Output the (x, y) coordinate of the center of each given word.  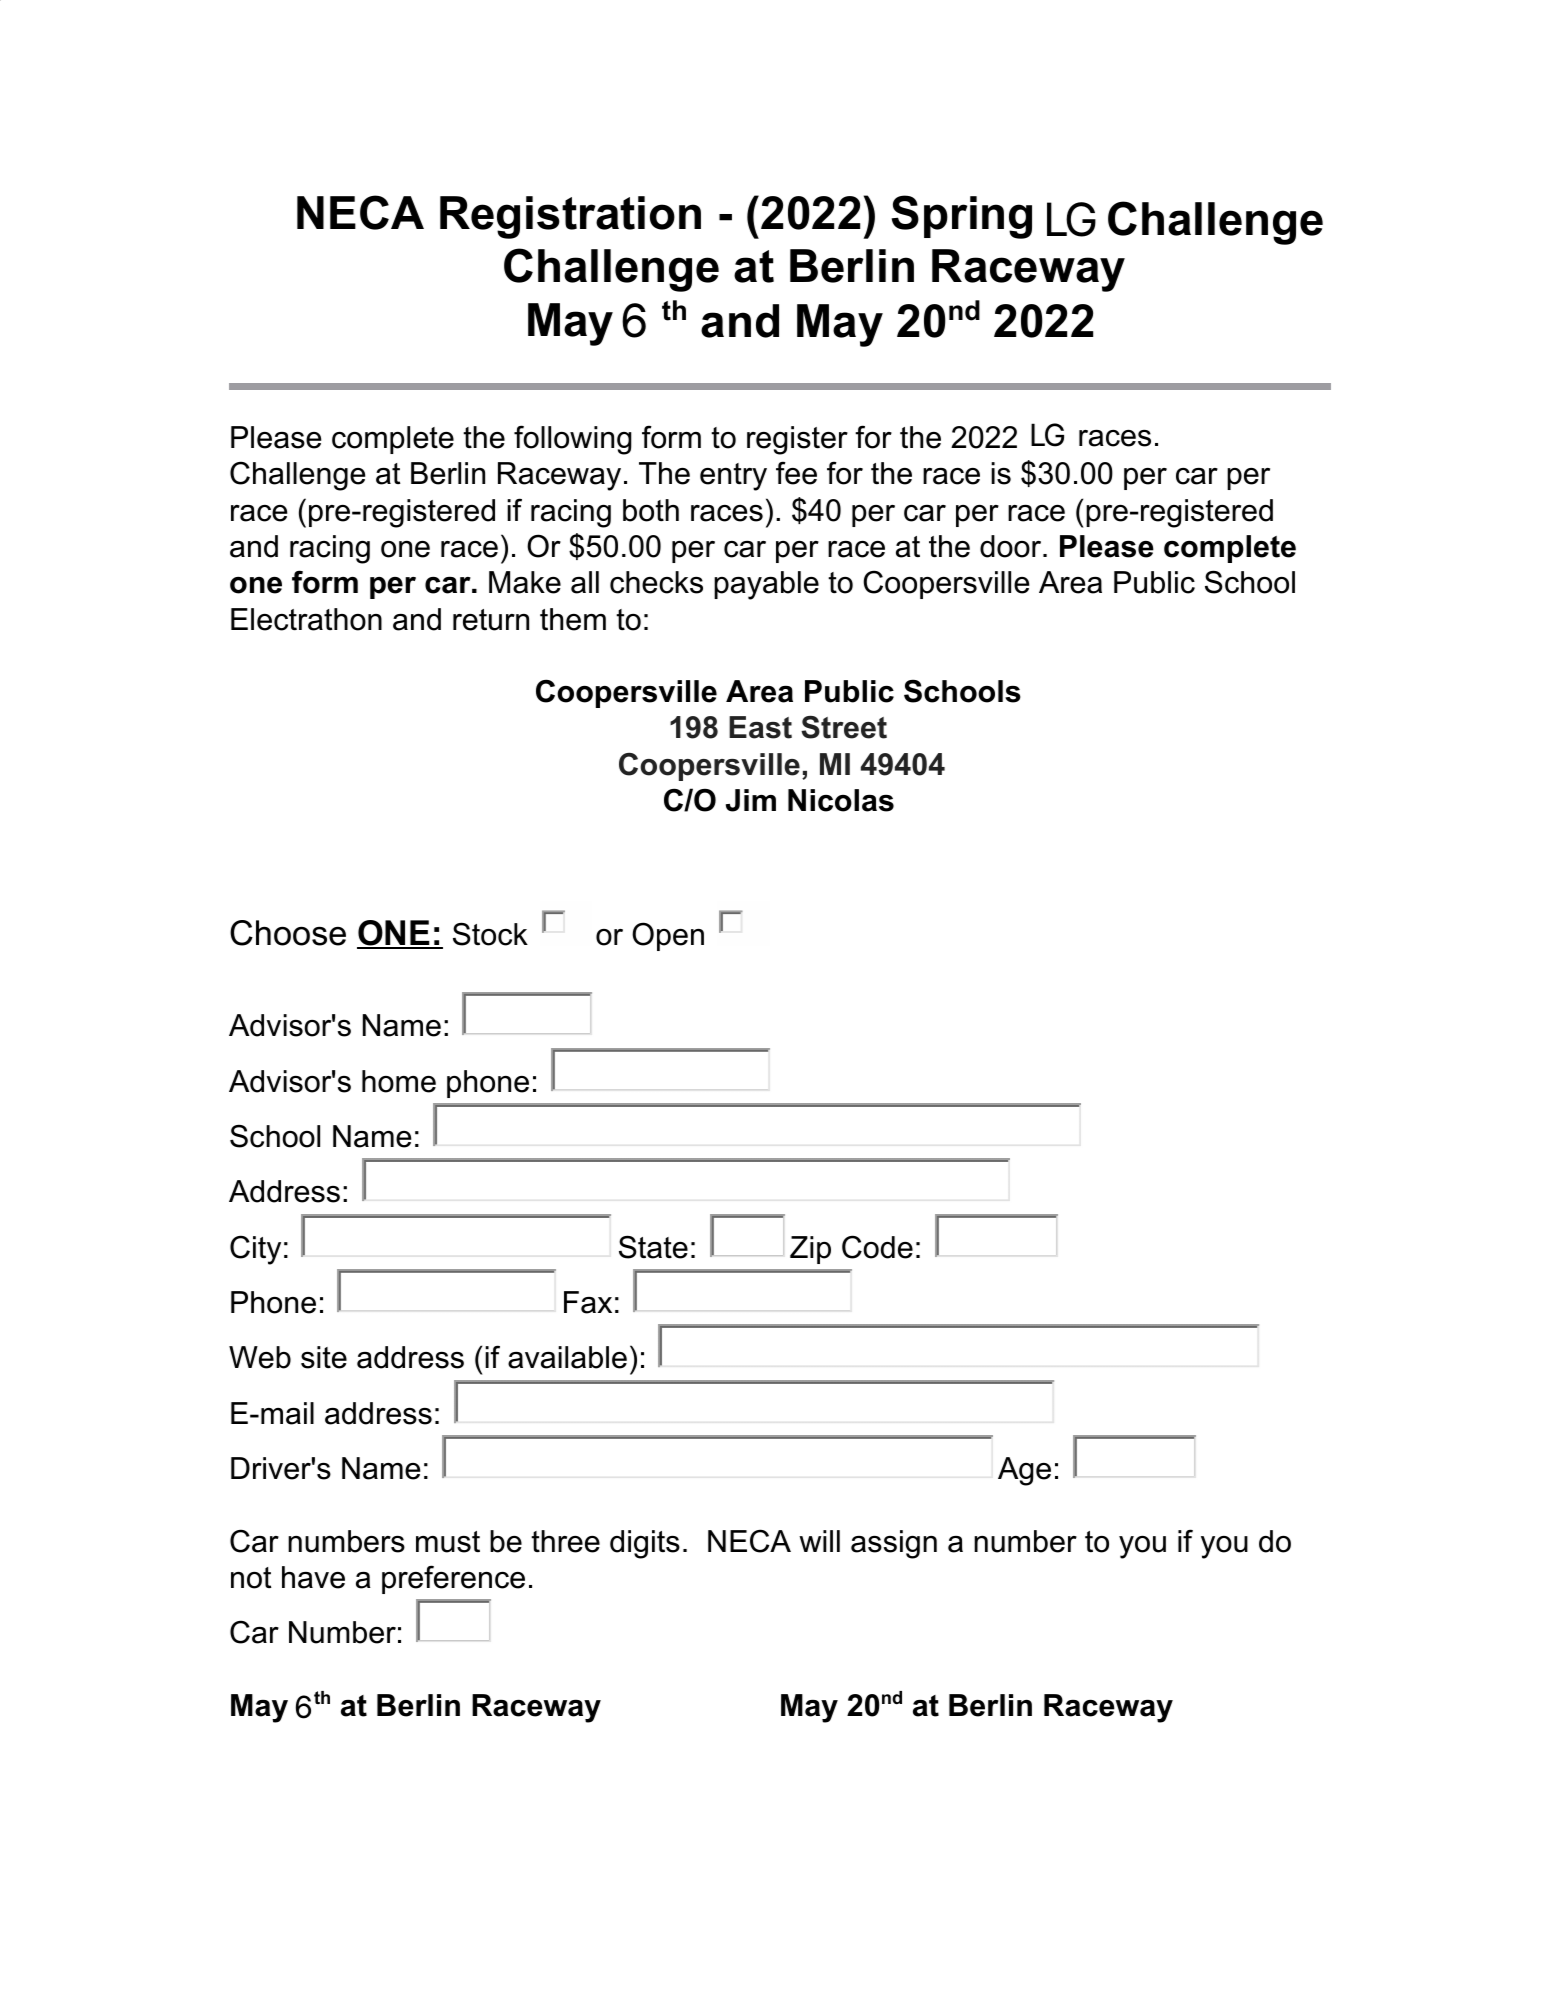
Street (844, 727)
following (573, 440)
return (491, 620)
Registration (570, 217)
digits (645, 1544)
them (573, 619)
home (399, 1081)
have (313, 1577)
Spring (961, 217)
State (653, 1247)
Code (877, 1247)
